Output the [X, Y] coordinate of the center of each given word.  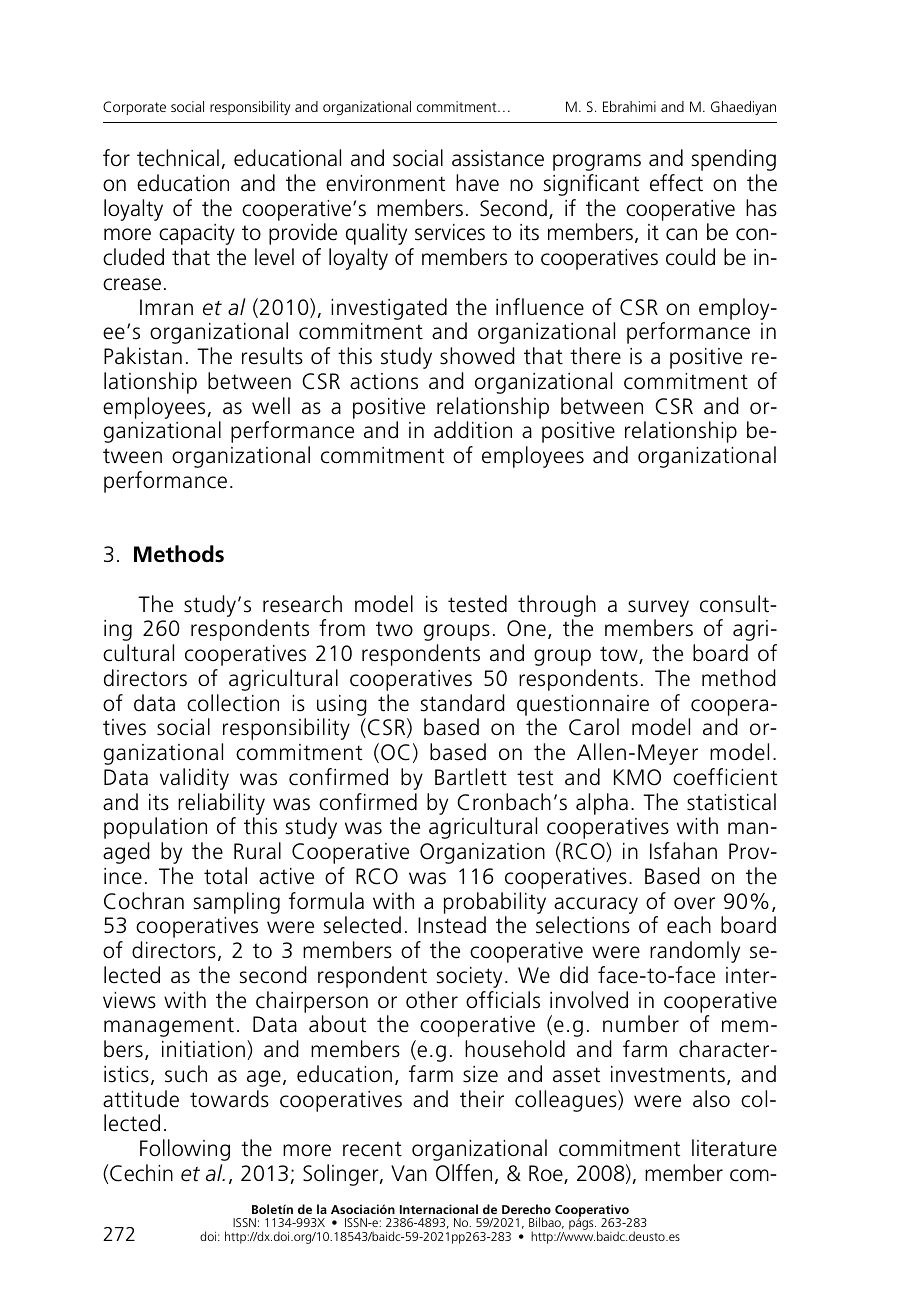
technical [178, 158]
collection [233, 703]
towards [229, 1099]
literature [734, 1148]
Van [409, 1173]
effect [676, 183]
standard [463, 703]
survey [658, 608]
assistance [498, 158]
